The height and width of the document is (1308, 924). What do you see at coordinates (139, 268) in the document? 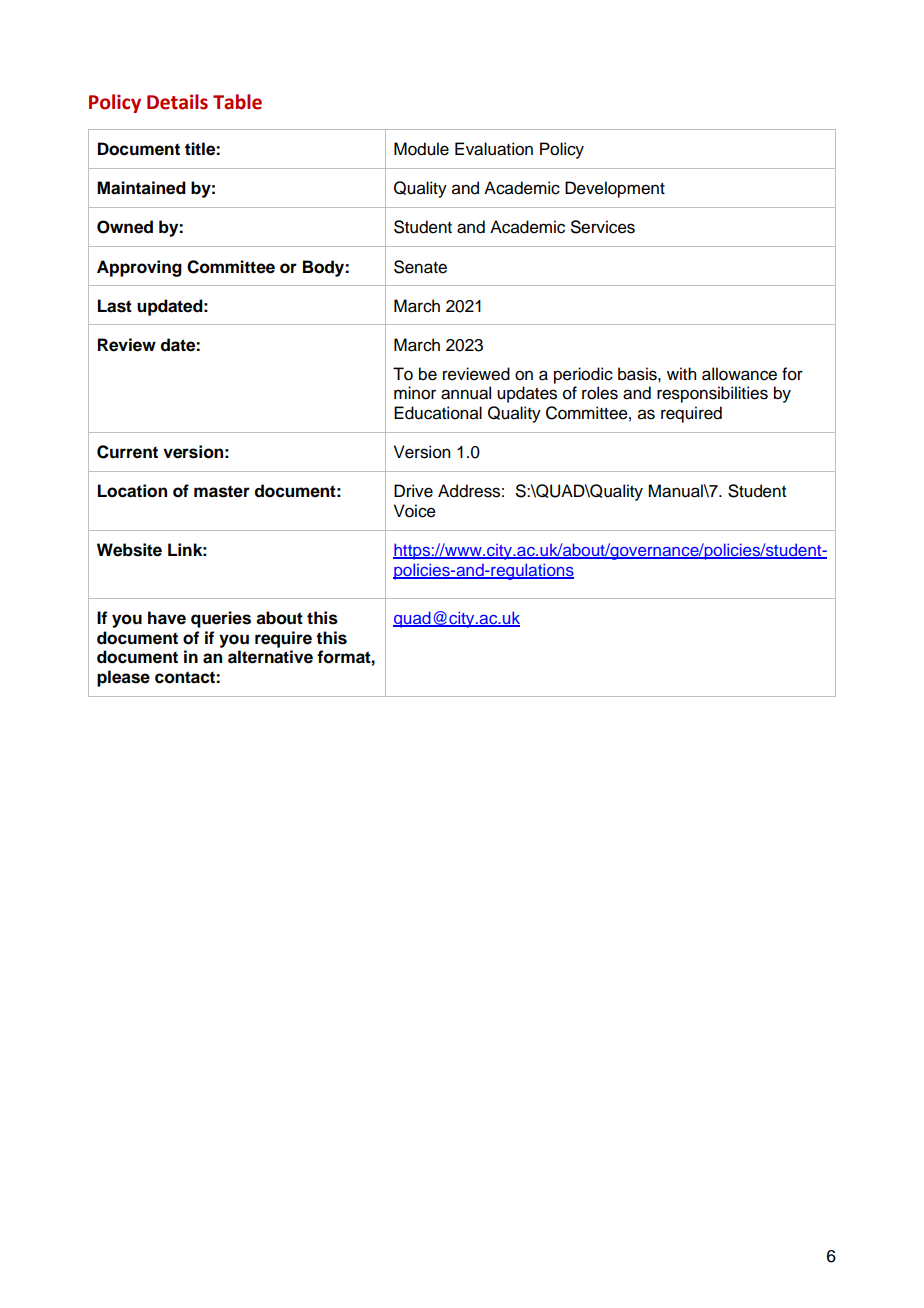
I see `Approving` at bounding box center [139, 268].
